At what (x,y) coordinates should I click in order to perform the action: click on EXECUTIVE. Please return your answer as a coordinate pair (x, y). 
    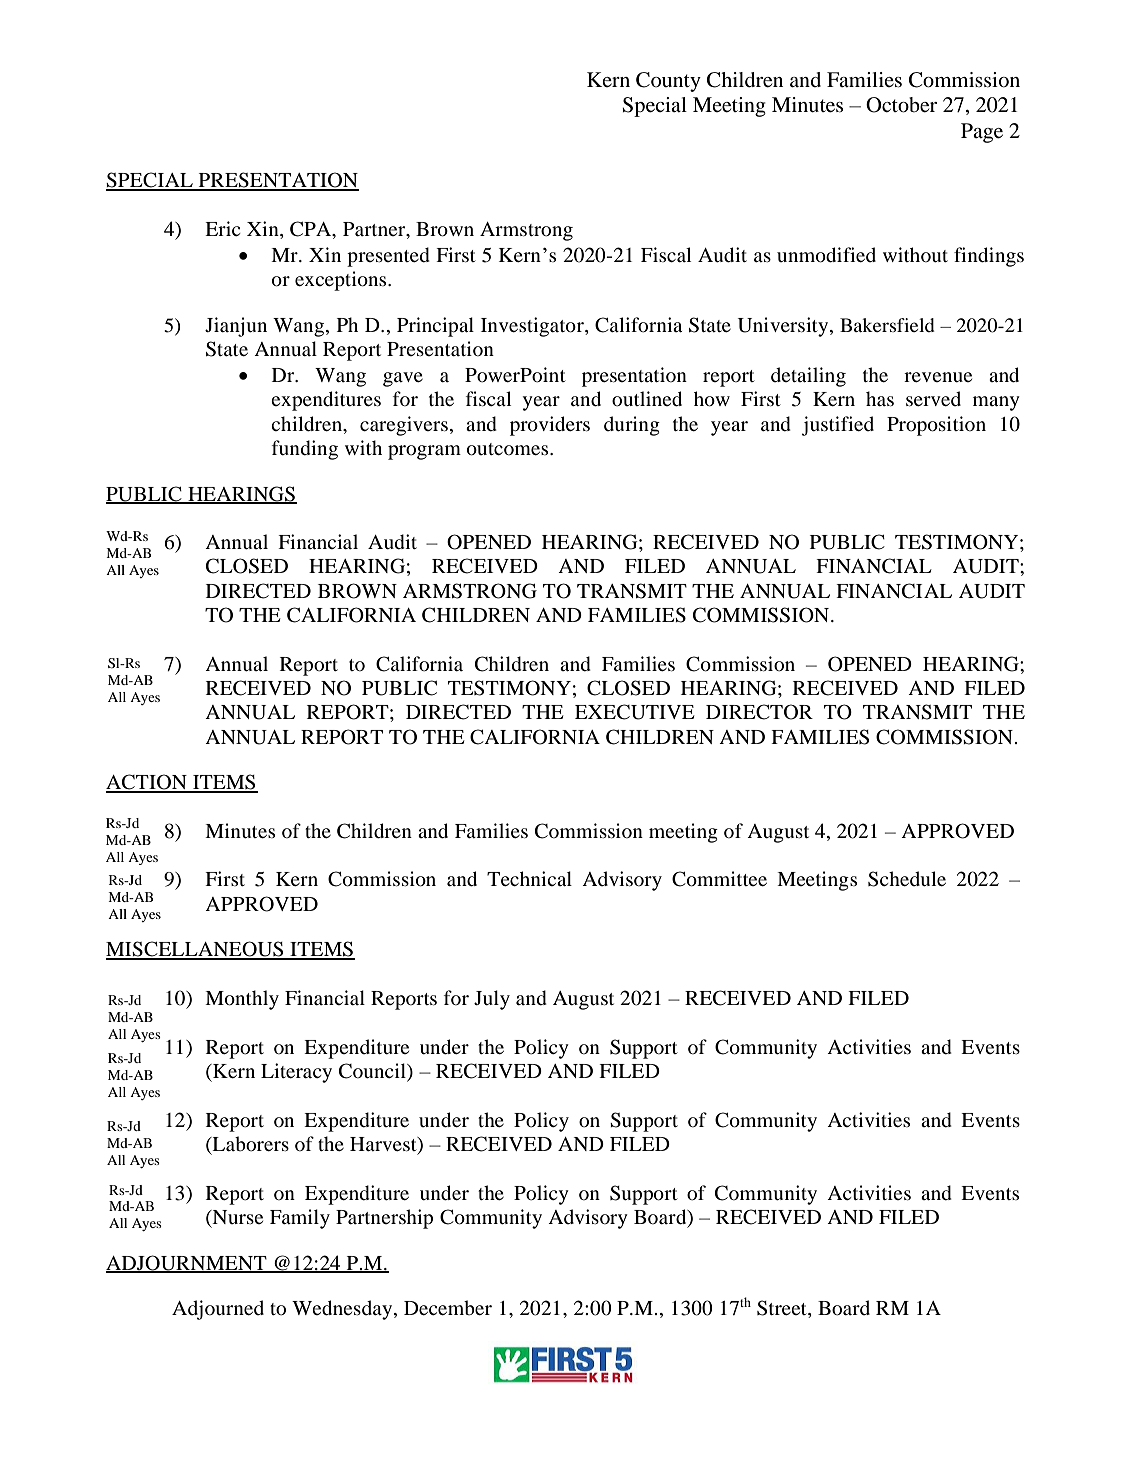
    Looking at the image, I should click on (634, 712).
